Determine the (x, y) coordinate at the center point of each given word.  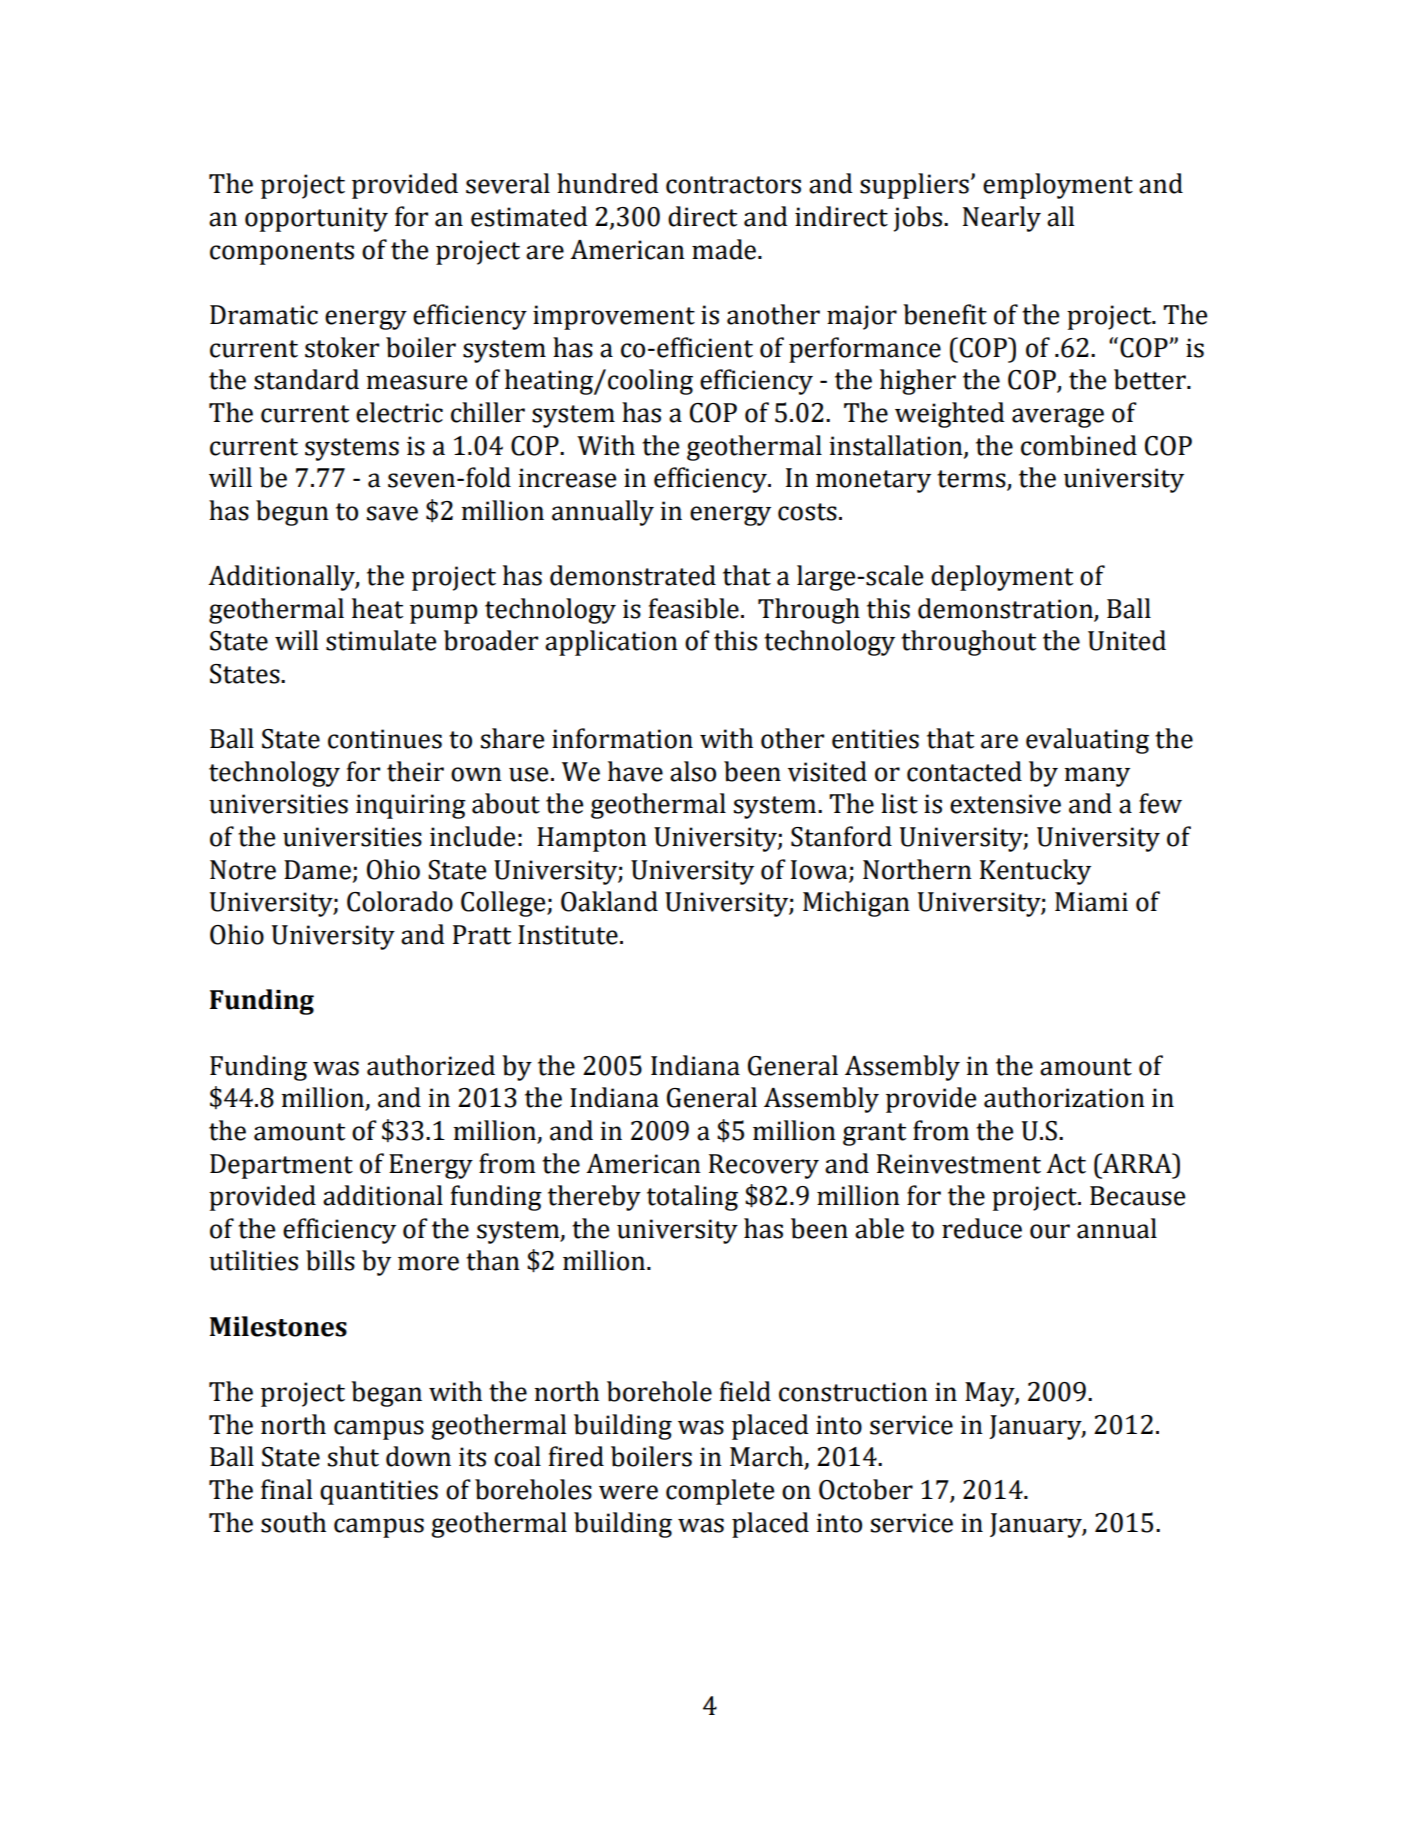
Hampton (592, 839)
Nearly (1002, 219)
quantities (379, 1492)
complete (720, 1492)
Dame (317, 870)
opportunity (316, 219)
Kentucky (1035, 872)
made (725, 249)
